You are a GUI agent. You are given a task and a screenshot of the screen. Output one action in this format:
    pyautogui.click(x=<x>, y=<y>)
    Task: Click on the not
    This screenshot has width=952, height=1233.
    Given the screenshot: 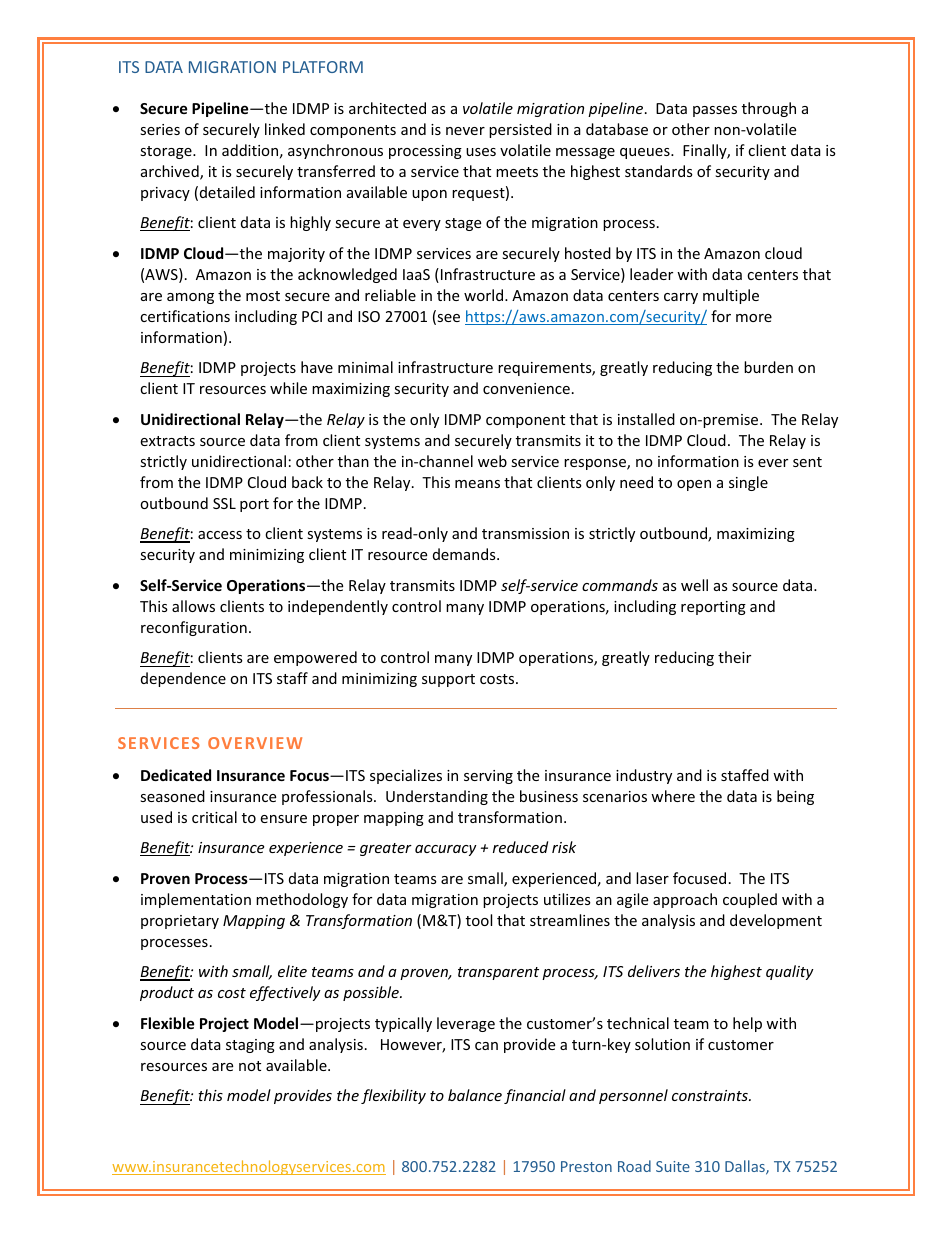 What is the action you would take?
    pyautogui.click(x=250, y=1066)
